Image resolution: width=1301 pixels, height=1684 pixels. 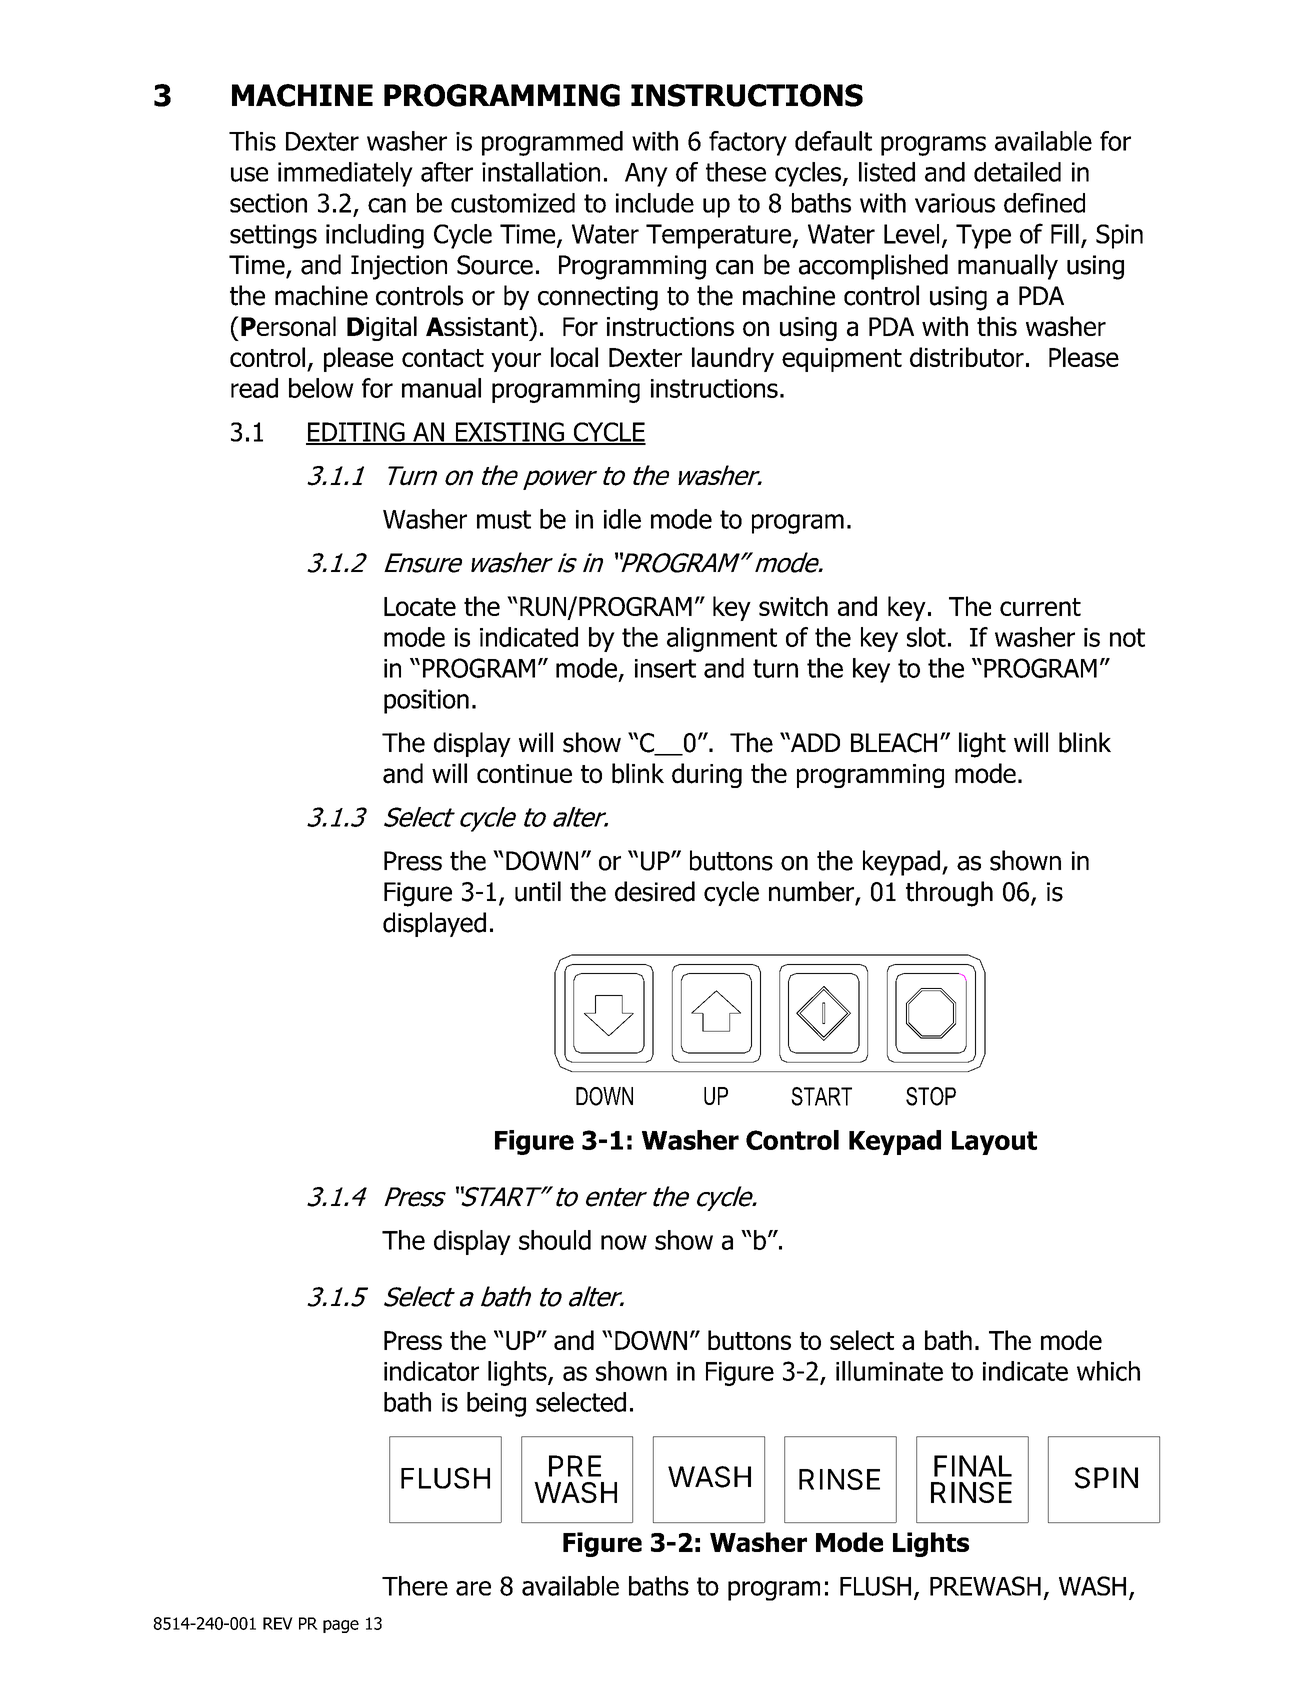 What do you see at coordinates (622, 519) in the screenshot?
I see `idle` at bounding box center [622, 519].
